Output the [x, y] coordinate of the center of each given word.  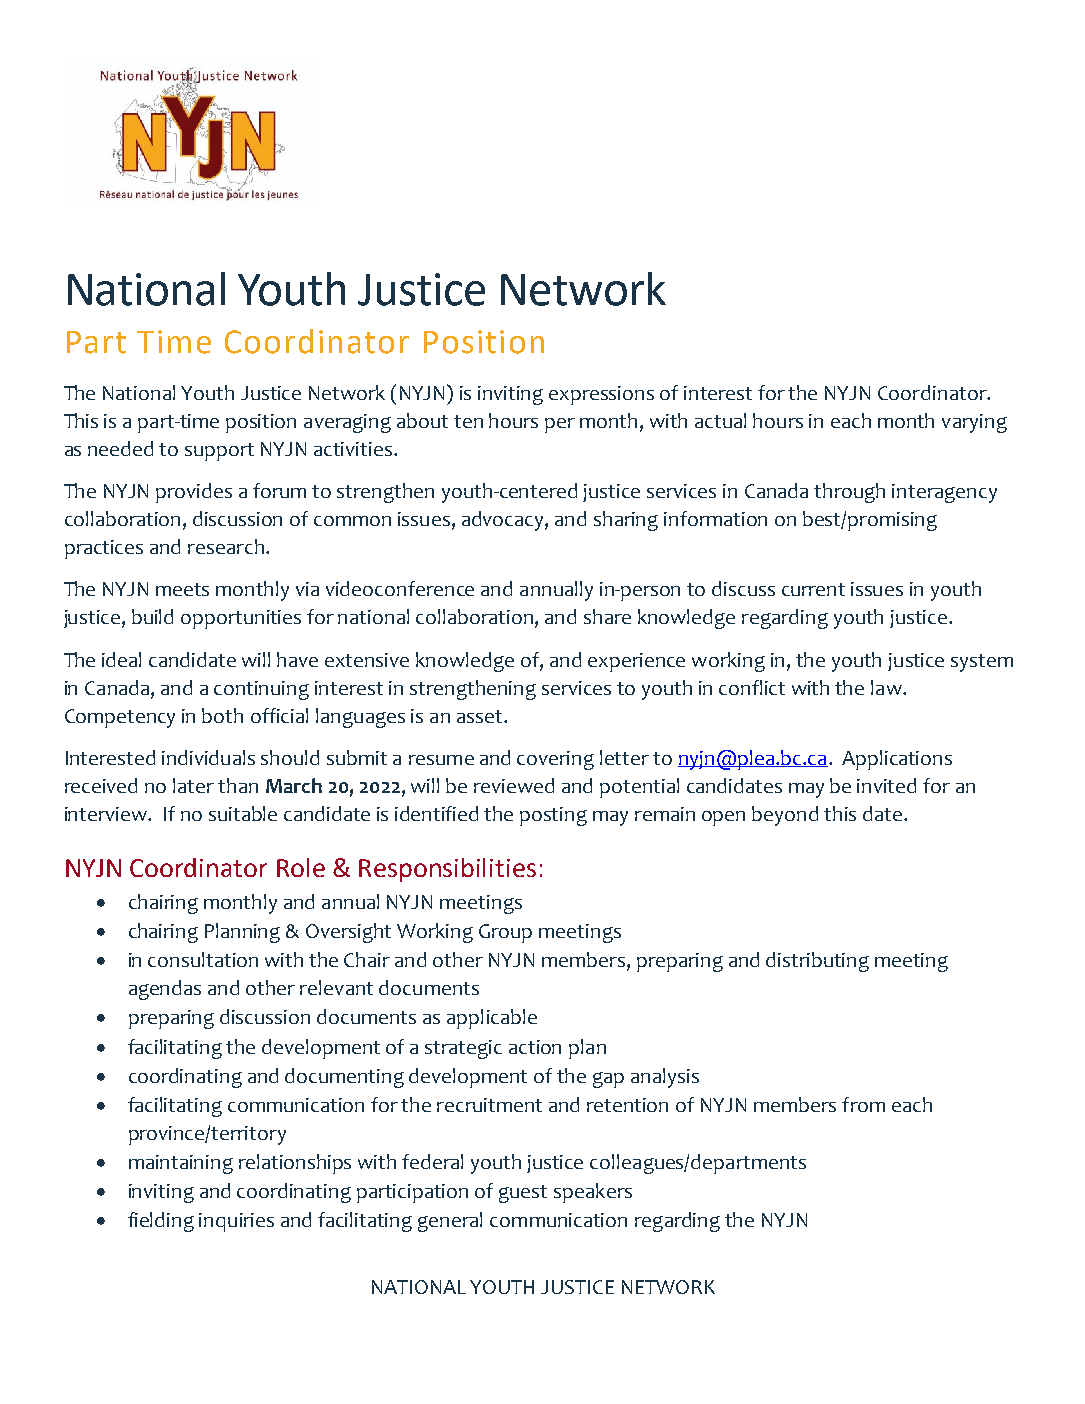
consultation [203, 959]
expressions [601, 395]
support [219, 452]
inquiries [236, 1222]
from [863, 1104]
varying [974, 423]
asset [479, 716]
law [887, 687]
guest [523, 1194]
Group [505, 933]
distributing [817, 962]
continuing [261, 690]
